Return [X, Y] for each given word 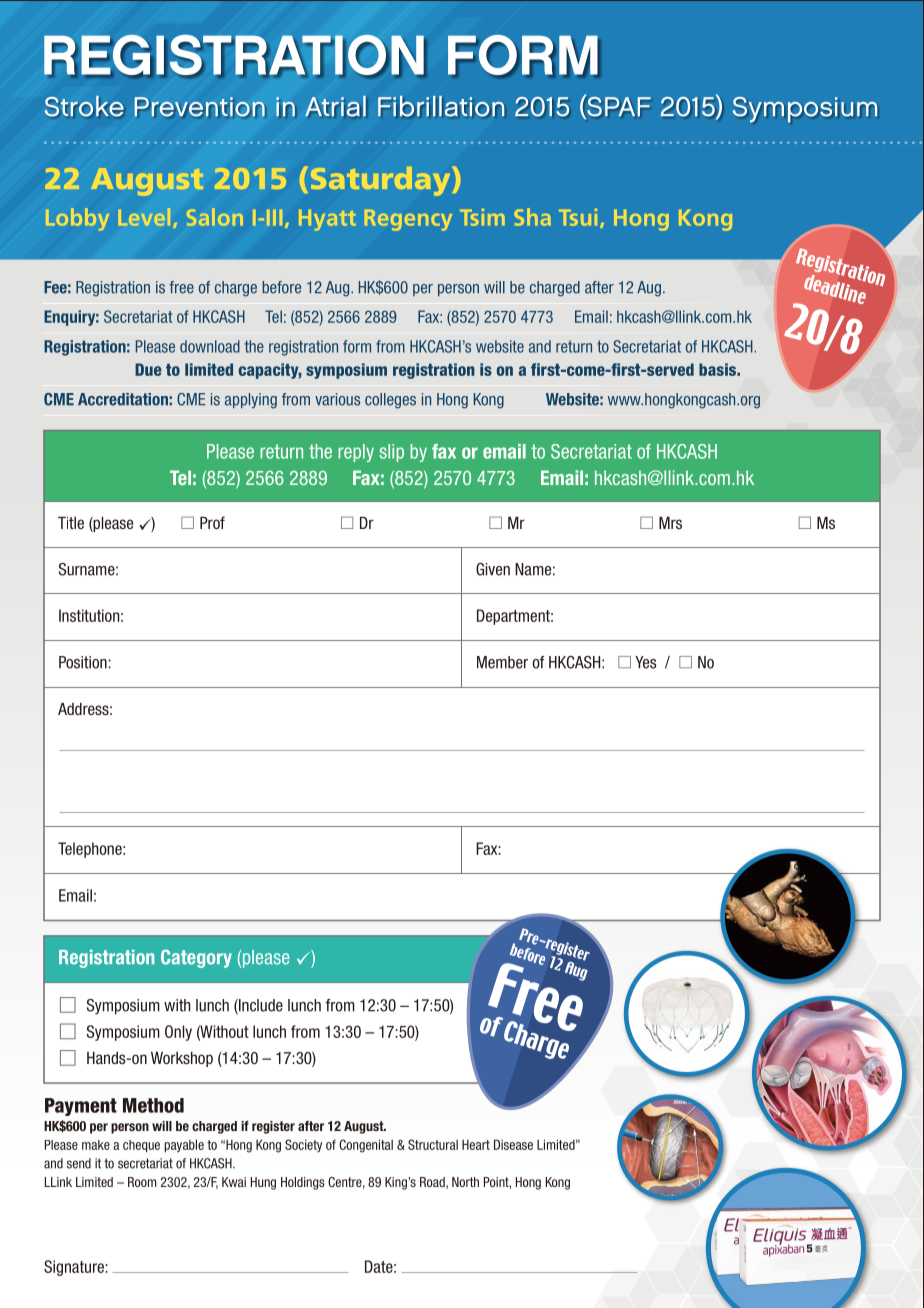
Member [502, 662]
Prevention [200, 107]
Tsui [578, 217]
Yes [646, 662]
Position [84, 662]
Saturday [382, 181]
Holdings [303, 1183]
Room [142, 1182]
